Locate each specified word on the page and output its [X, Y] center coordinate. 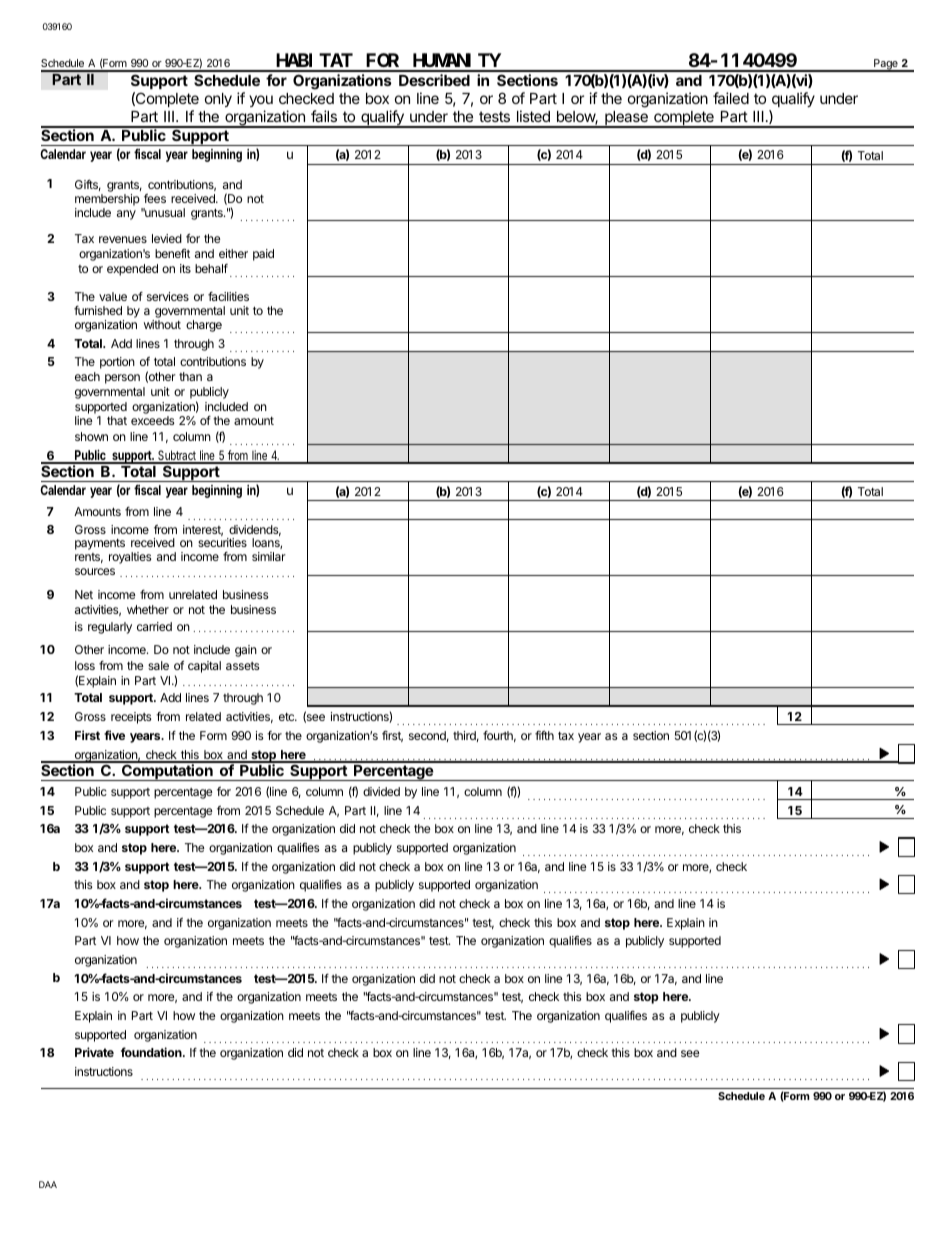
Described [434, 80]
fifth [544, 735]
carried [154, 626]
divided [381, 791]
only [218, 100]
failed [731, 98]
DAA [48, 1184]
